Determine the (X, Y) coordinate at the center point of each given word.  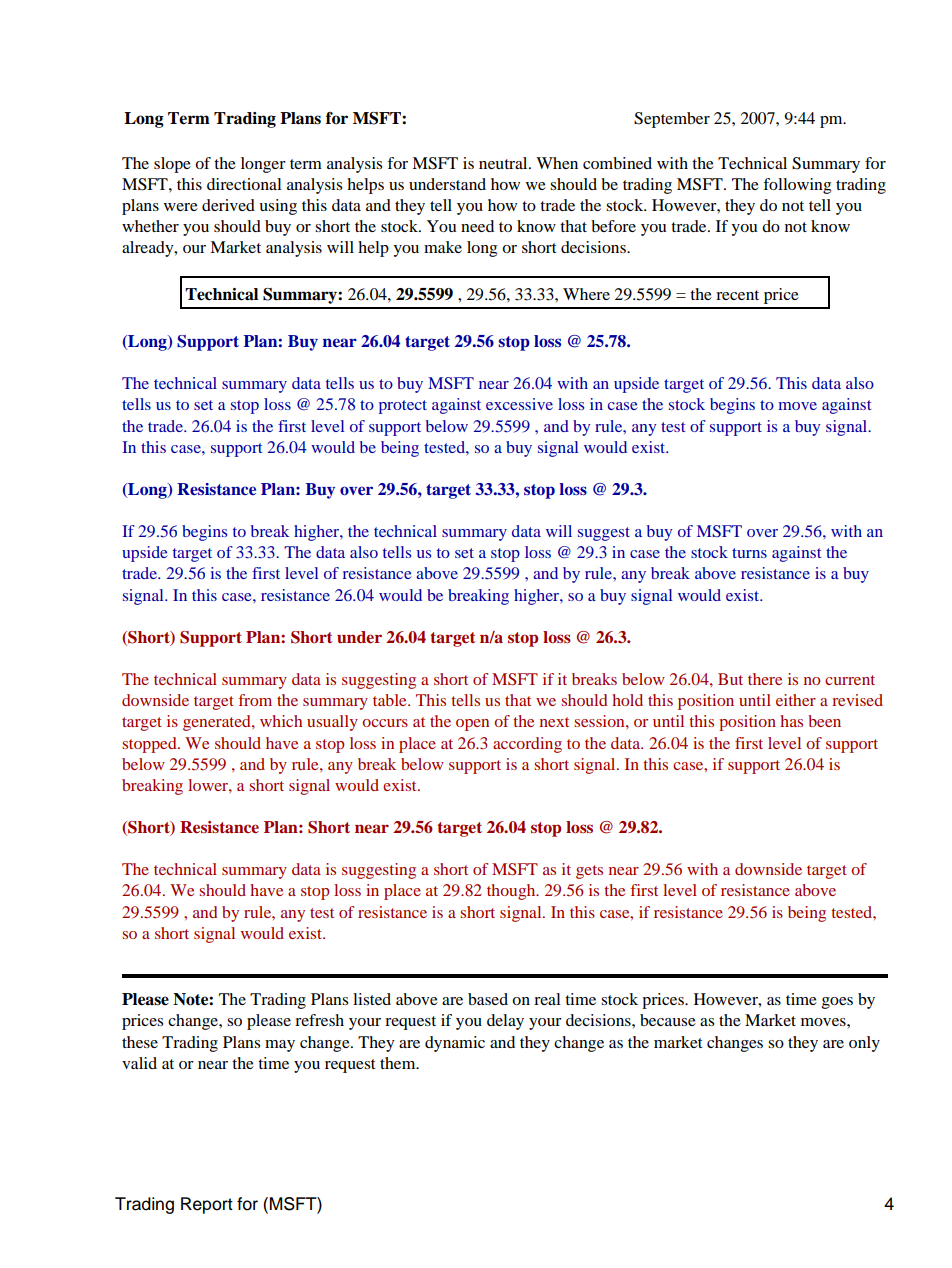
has (791, 721)
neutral (504, 163)
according (527, 745)
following (797, 186)
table (391, 700)
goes (837, 1003)
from (255, 700)
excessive (519, 404)
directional (244, 184)
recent (737, 295)
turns (749, 553)
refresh (319, 1020)
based (488, 999)
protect (403, 407)
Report (207, 1205)
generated (218, 723)
